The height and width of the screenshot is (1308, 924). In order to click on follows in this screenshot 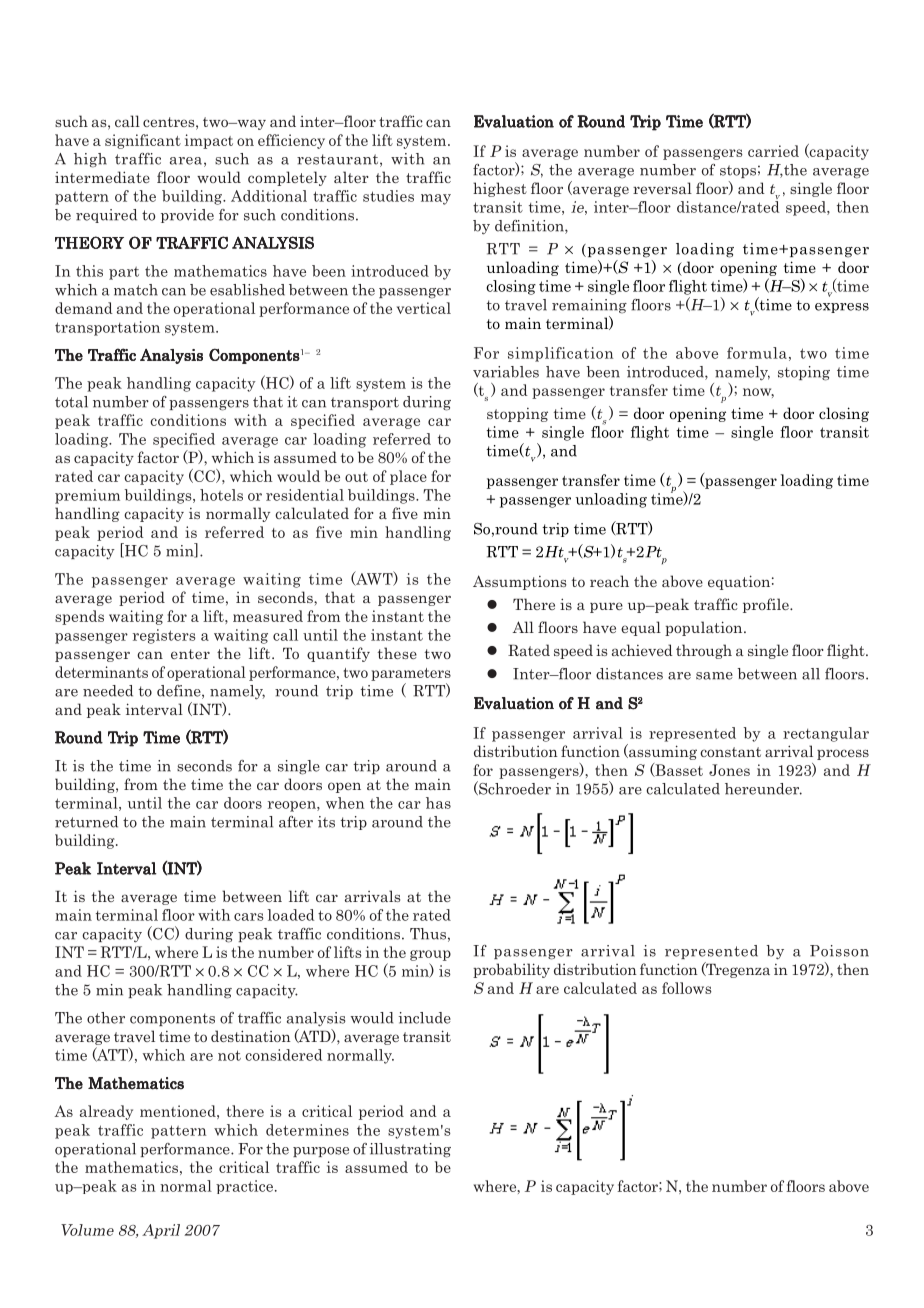, I will do `click(687, 988)`.
